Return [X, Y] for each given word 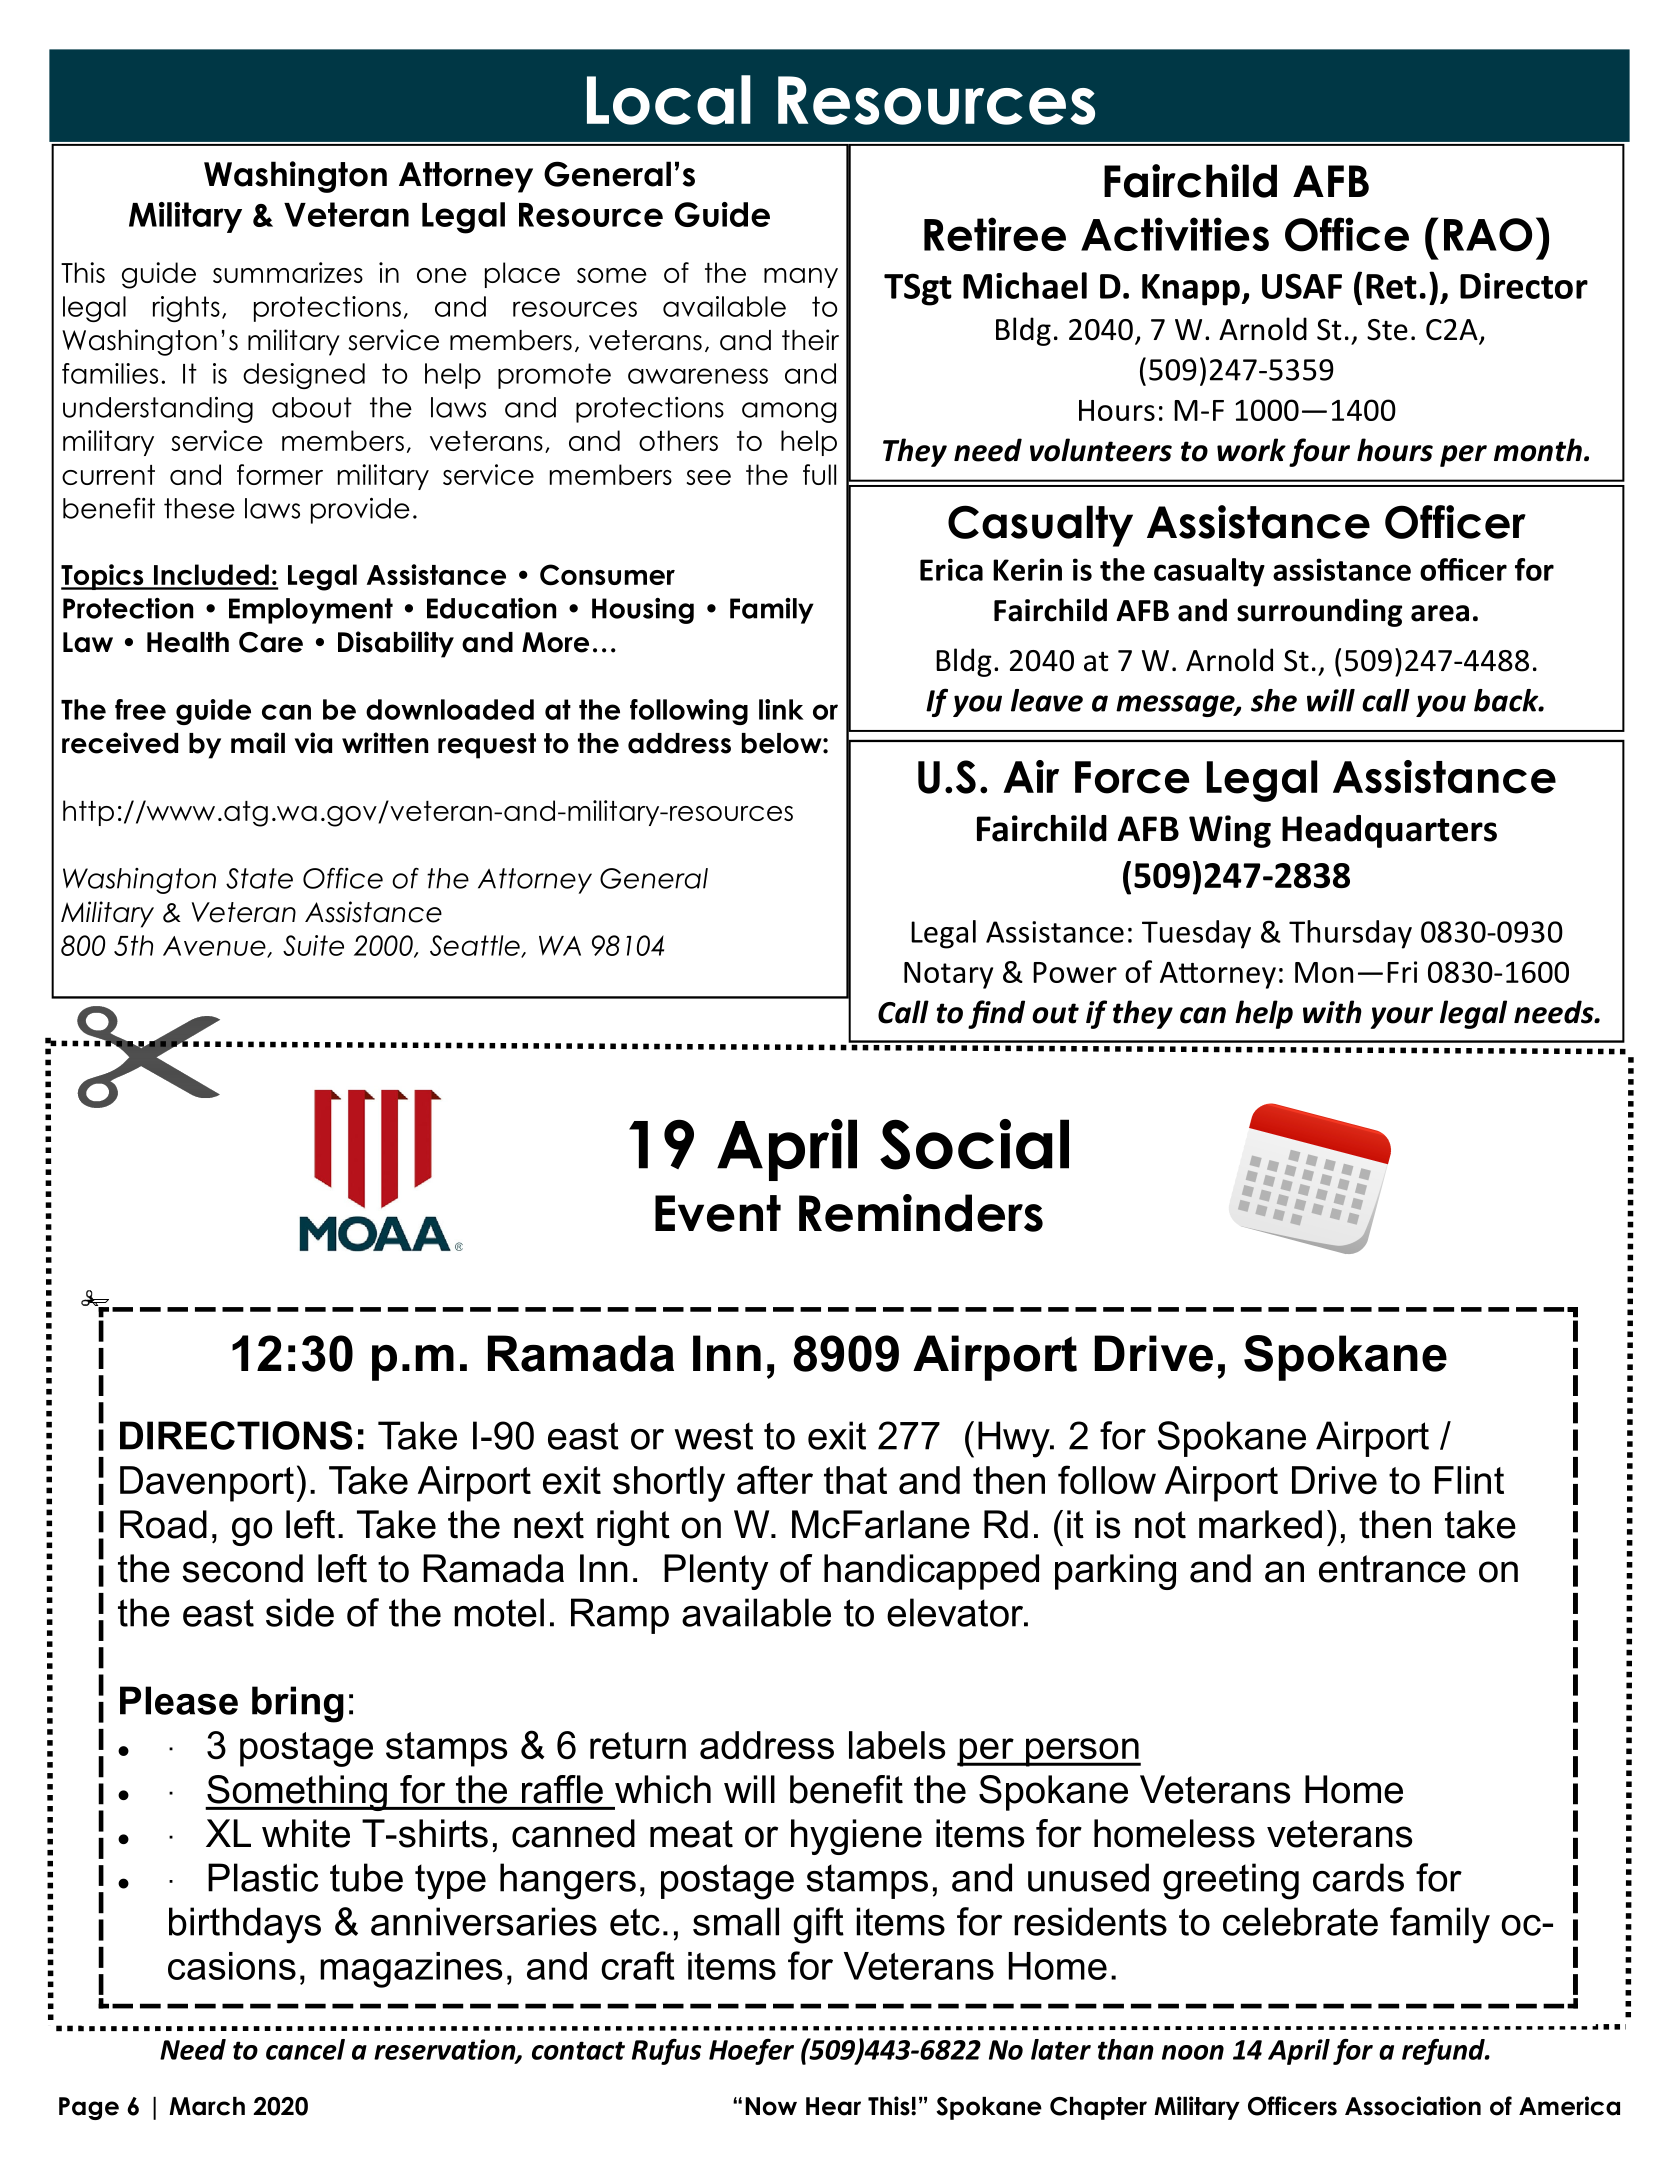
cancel [305, 2049]
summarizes [288, 272]
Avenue [215, 947]
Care [271, 642]
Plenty [716, 1572]
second [242, 1568]
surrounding [1319, 612]
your [1401, 1018]
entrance [1392, 1569]
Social [974, 1144]
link [781, 709]
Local [669, 100]
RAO [1488, 235]
